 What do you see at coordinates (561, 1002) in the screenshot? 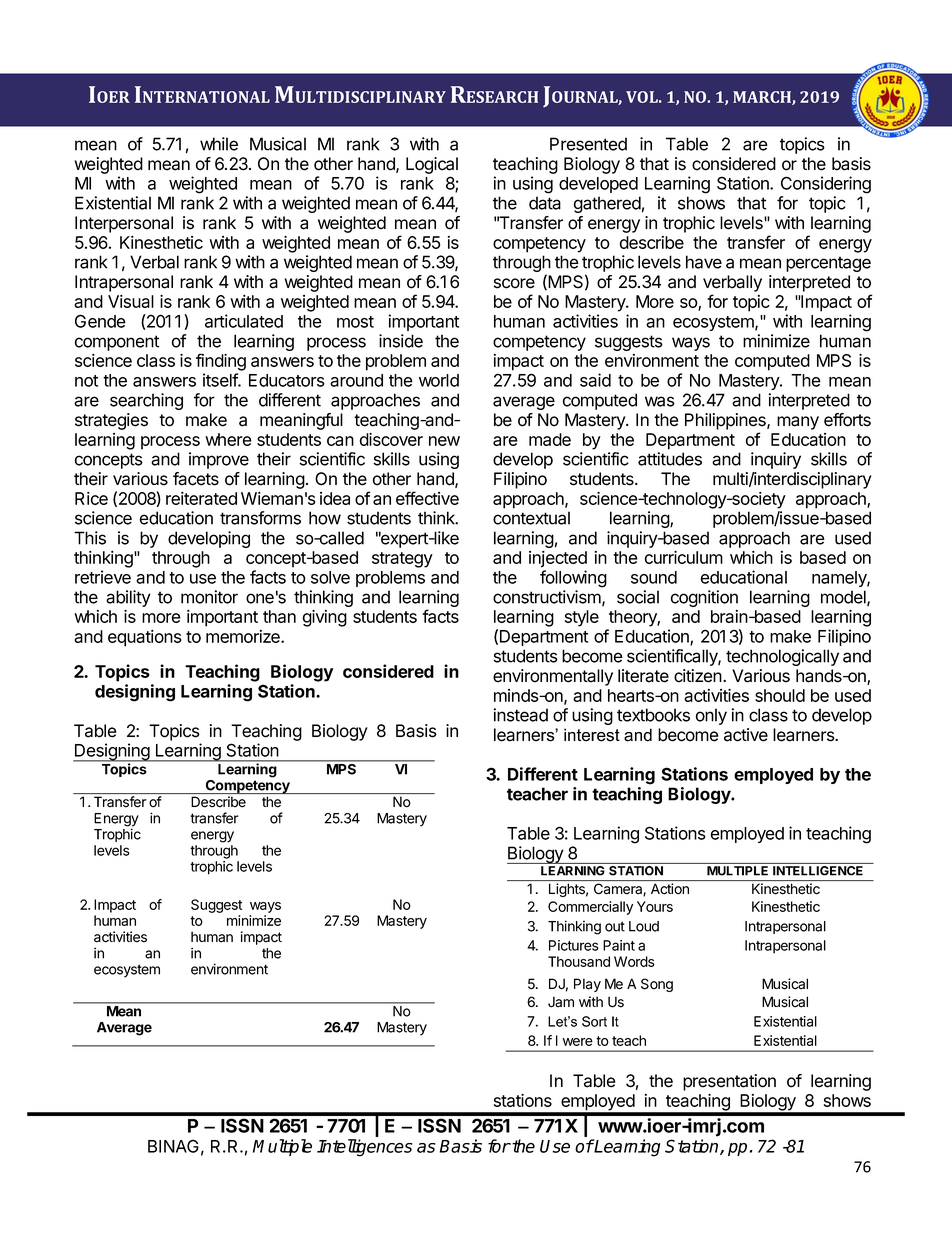
I see `Jam` at bounding box center [561, 1002].
